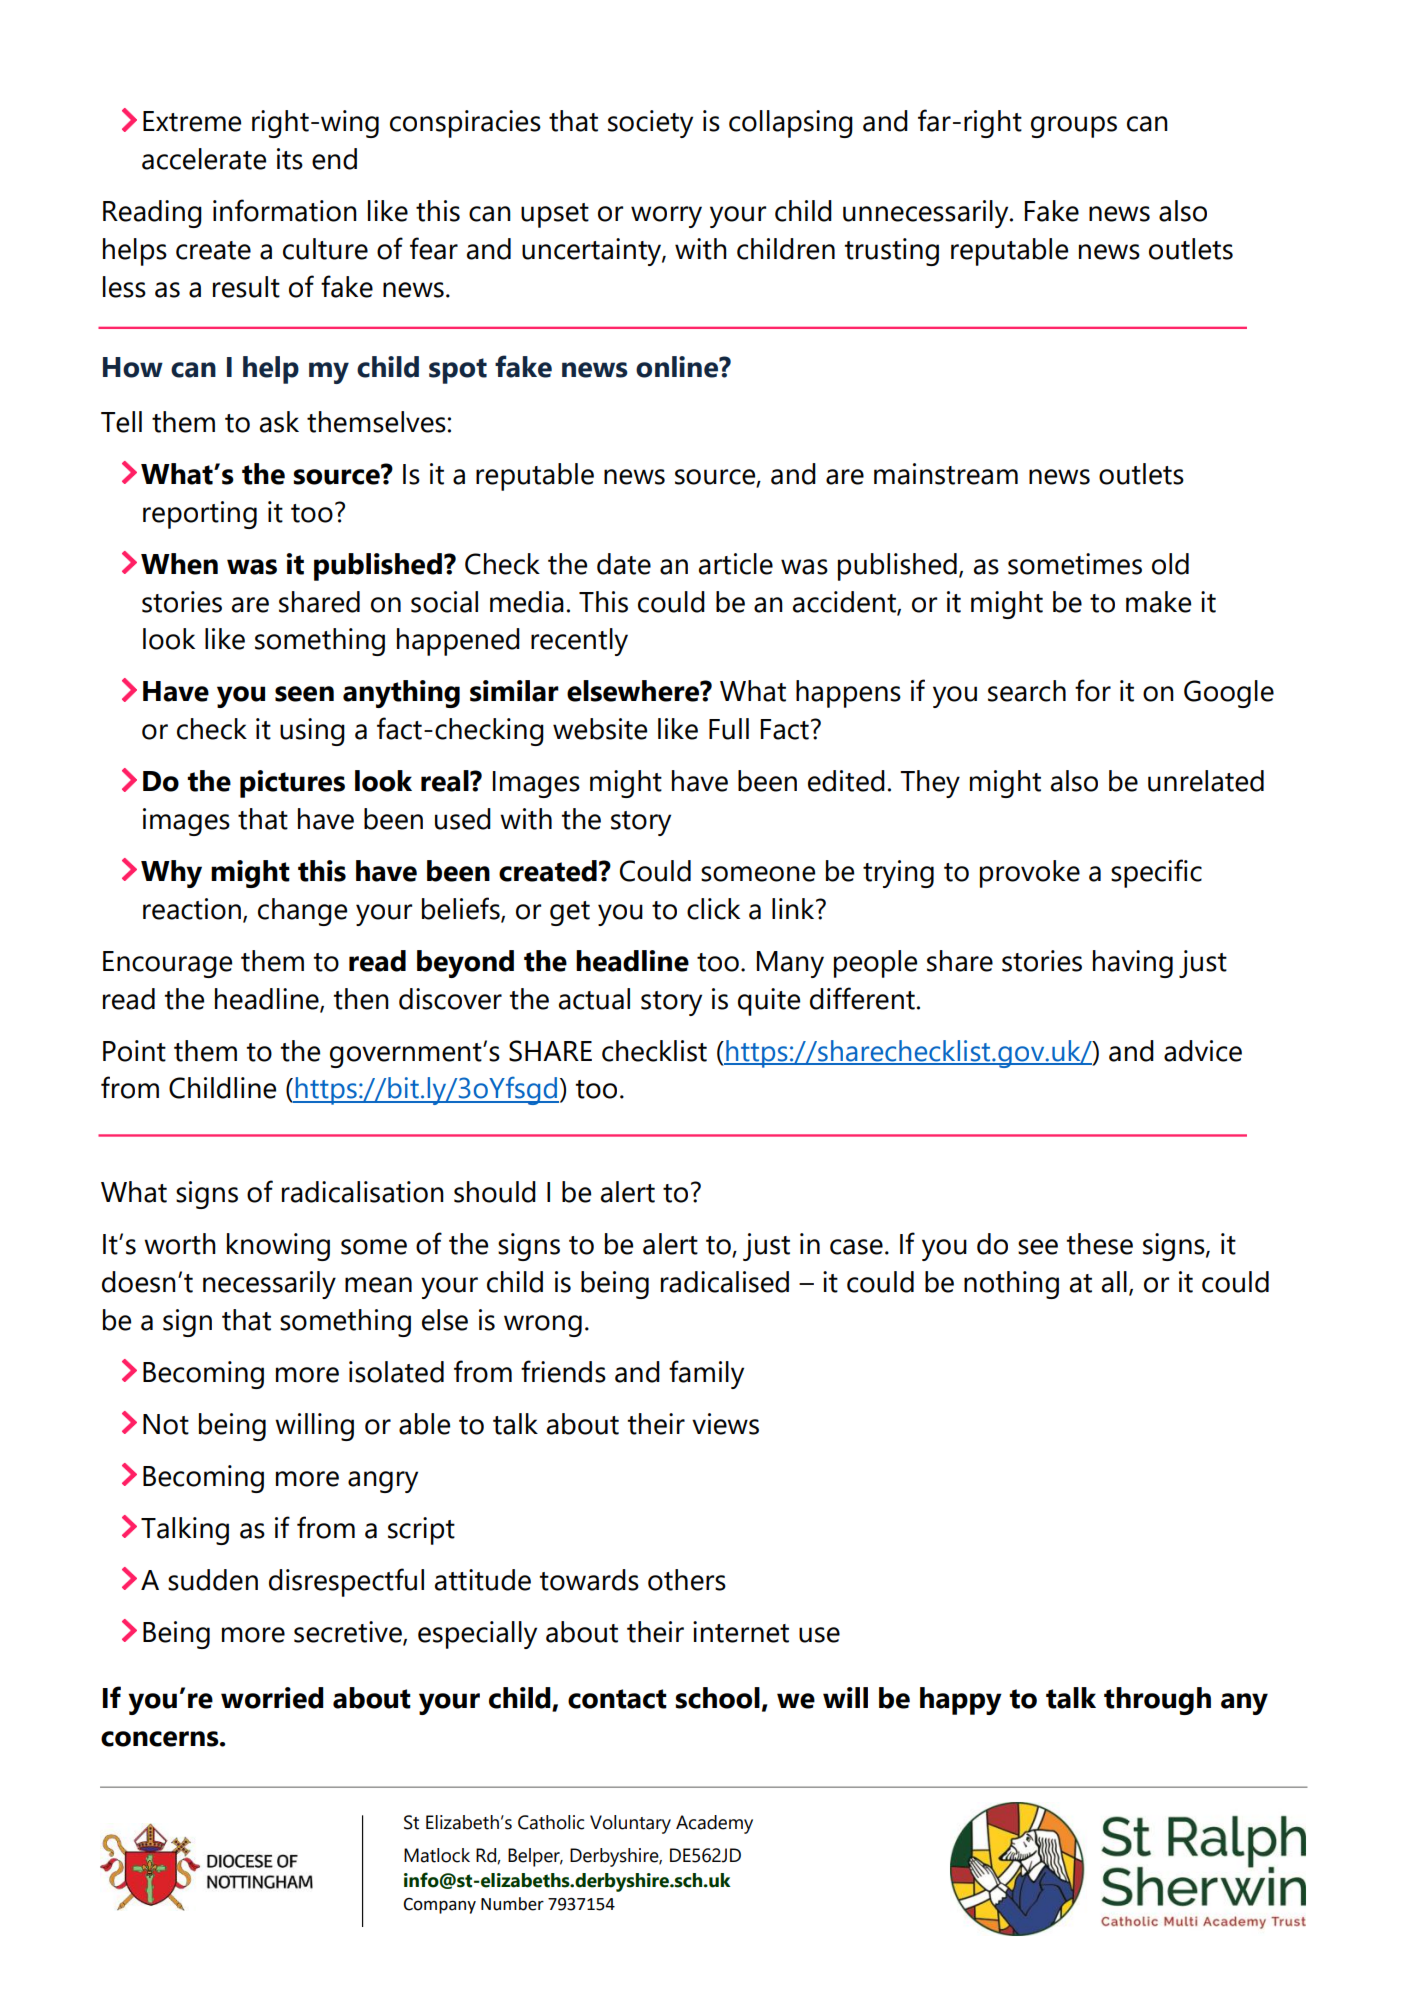 The width and height of the screenshot is (1409, 1994). What do you see at coordinates (290, 159) in the screenshot?
I see `its` at bounding box center [290, 159].
